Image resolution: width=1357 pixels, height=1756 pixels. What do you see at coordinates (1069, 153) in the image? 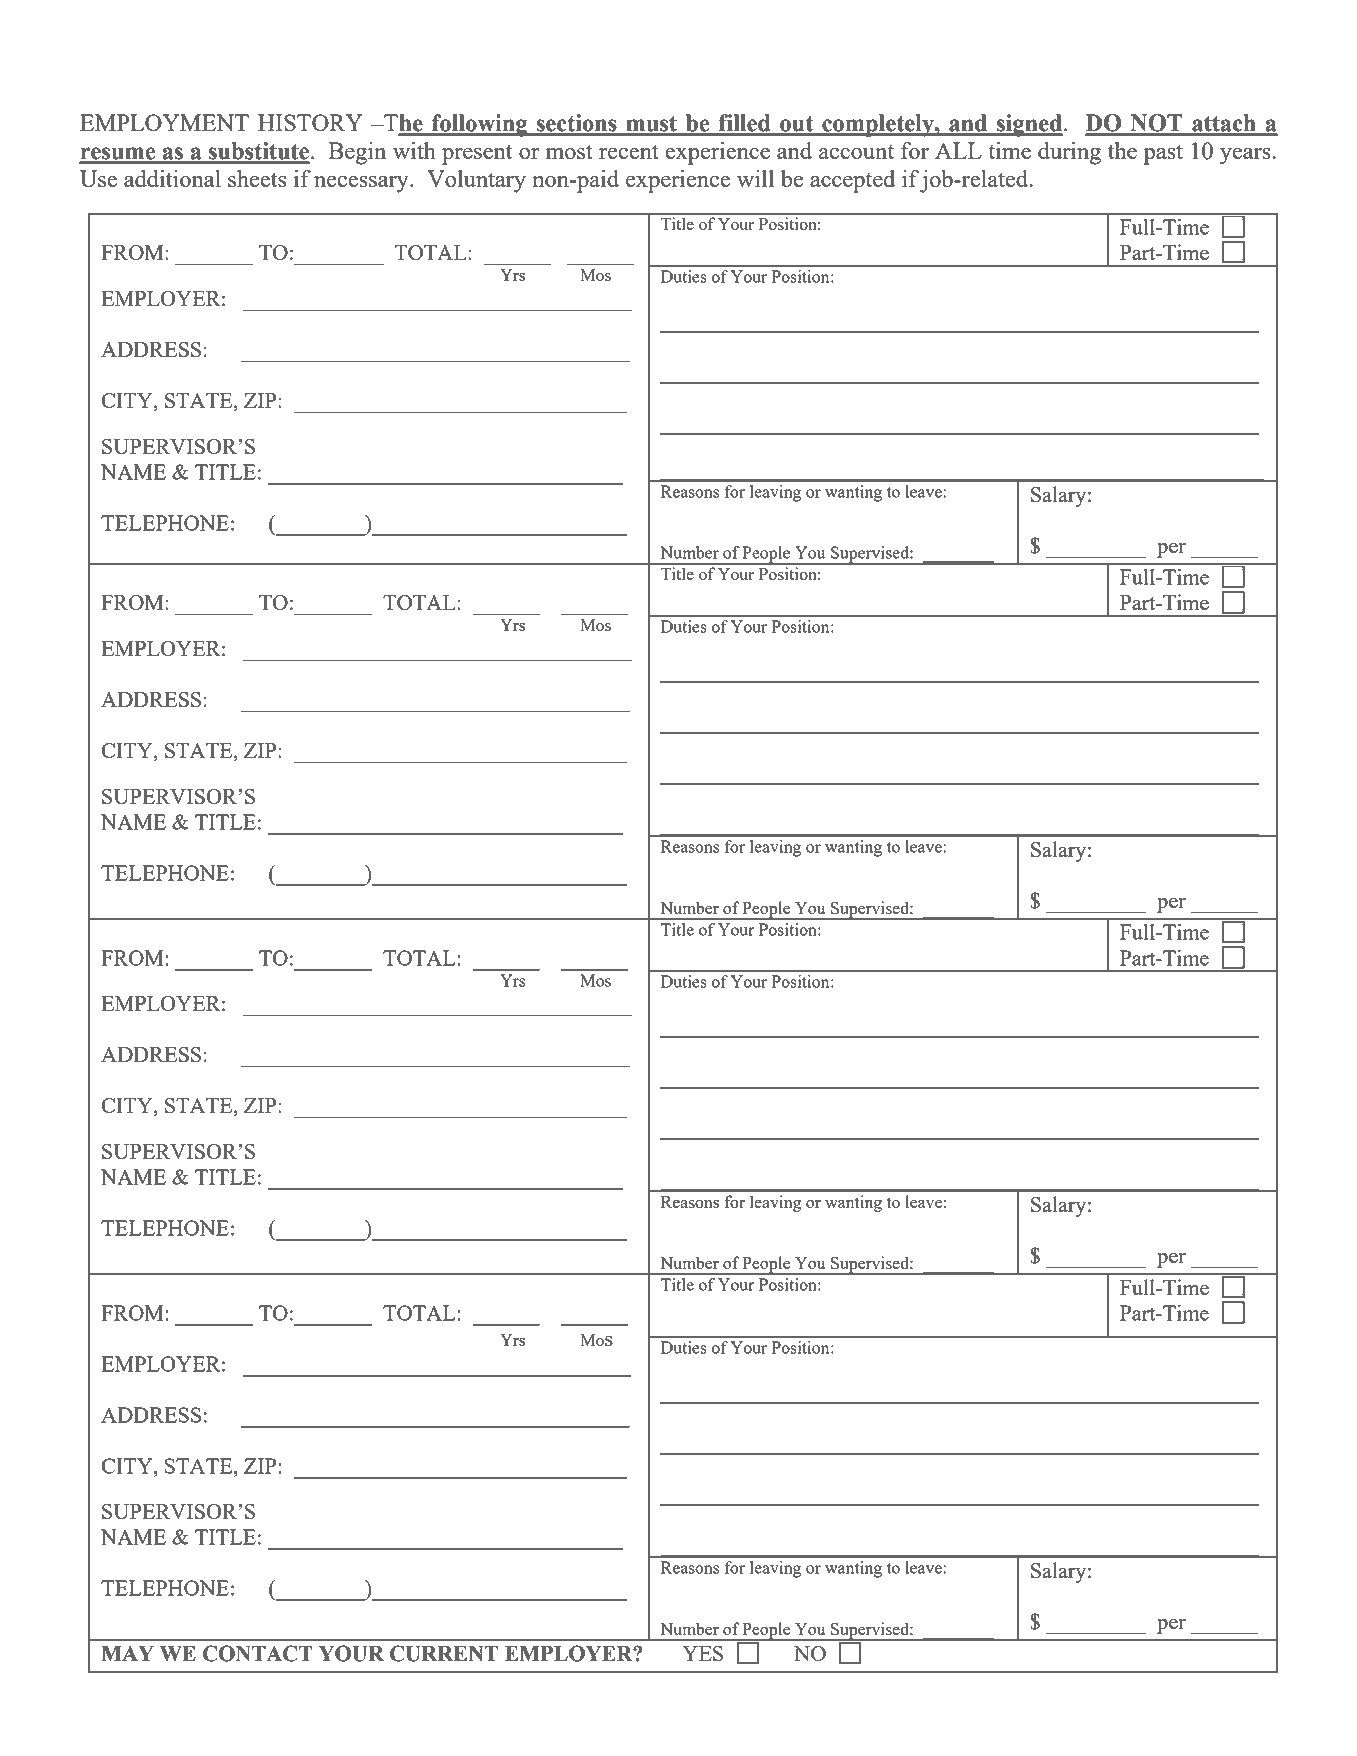
I see `during` at bounding box center [1069, 153].
